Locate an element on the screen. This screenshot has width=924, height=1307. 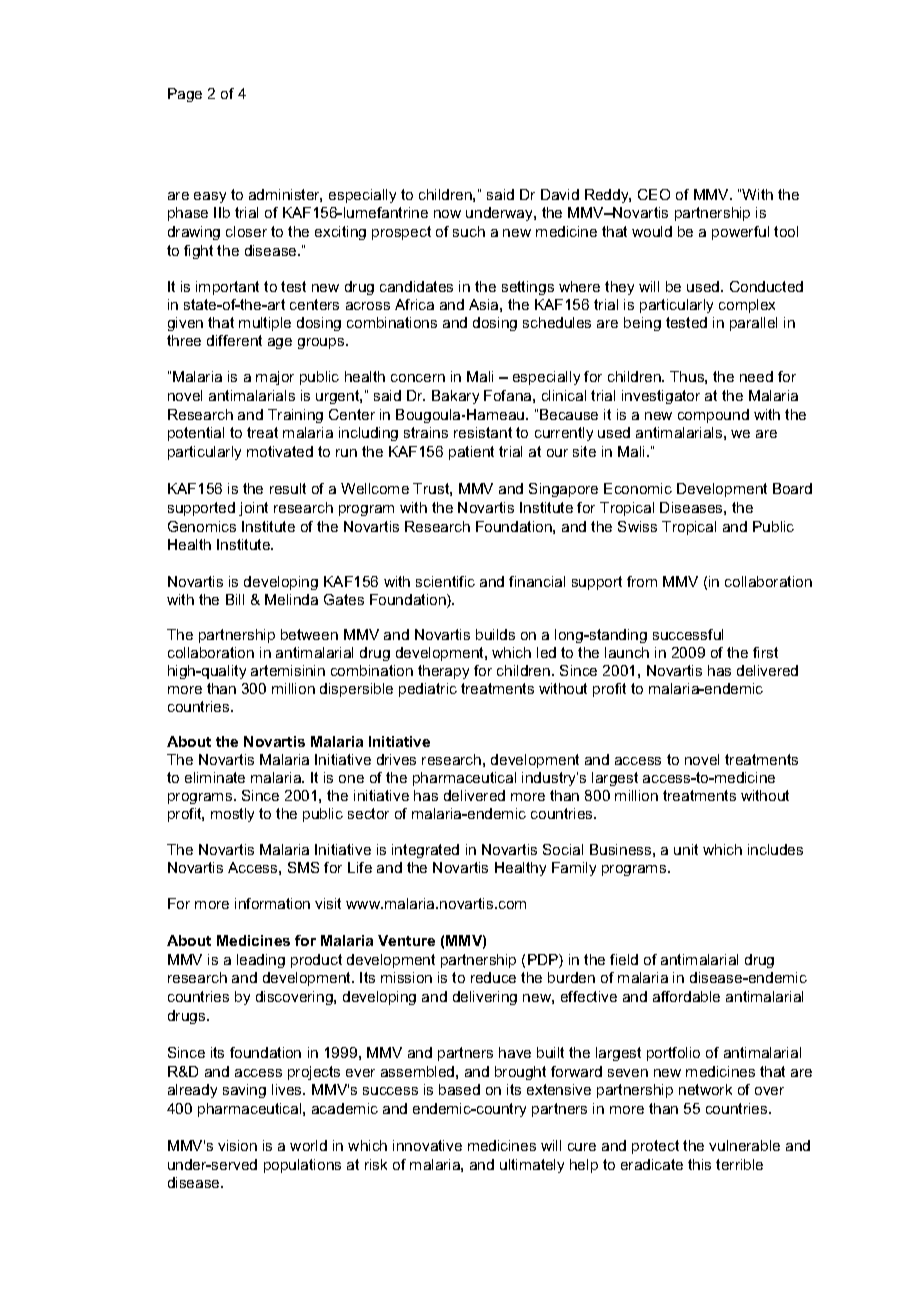
ultimately is located at coordinates (532, 1166).
